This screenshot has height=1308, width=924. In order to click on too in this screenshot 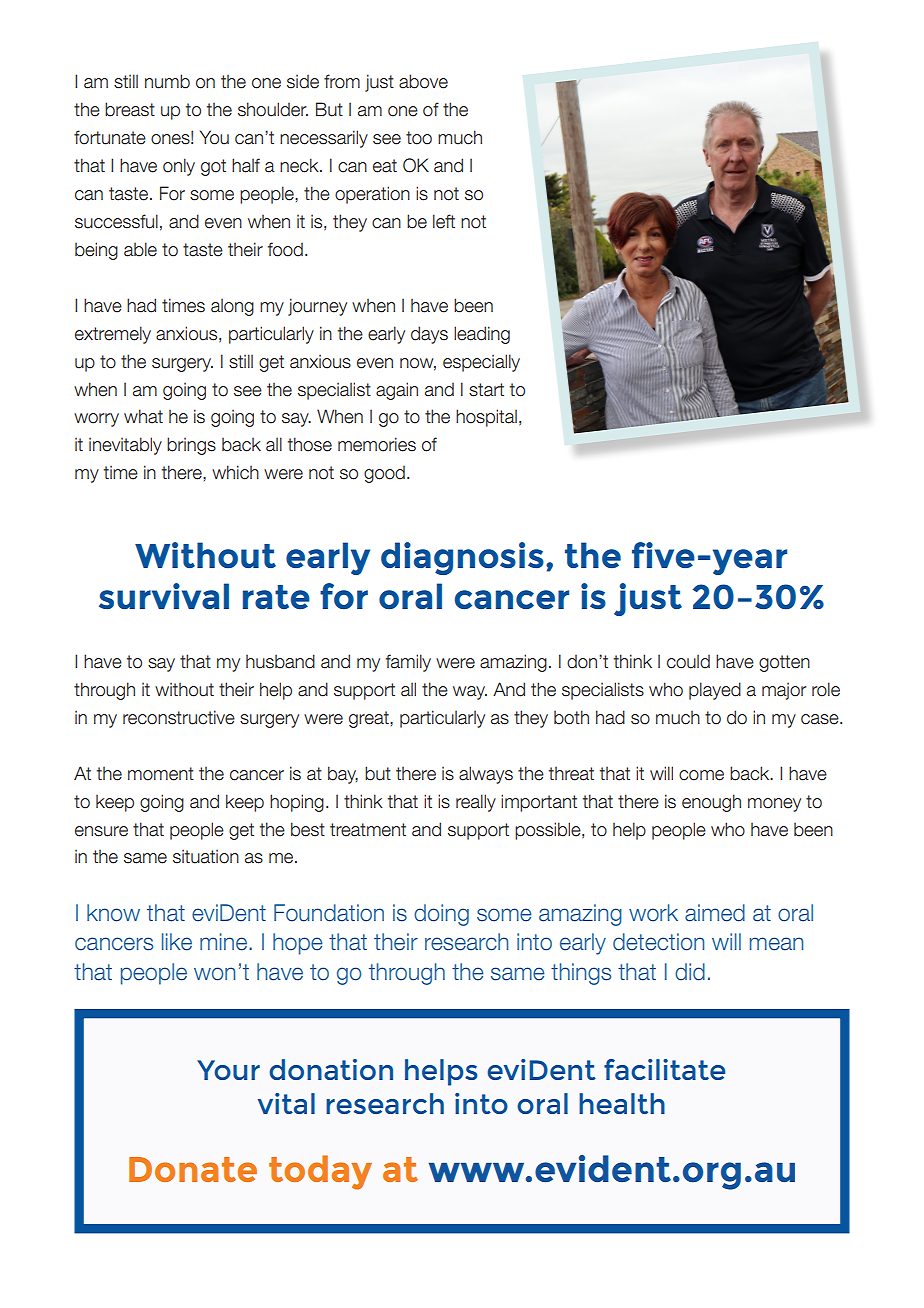, I will do `click(419, 138)`.
